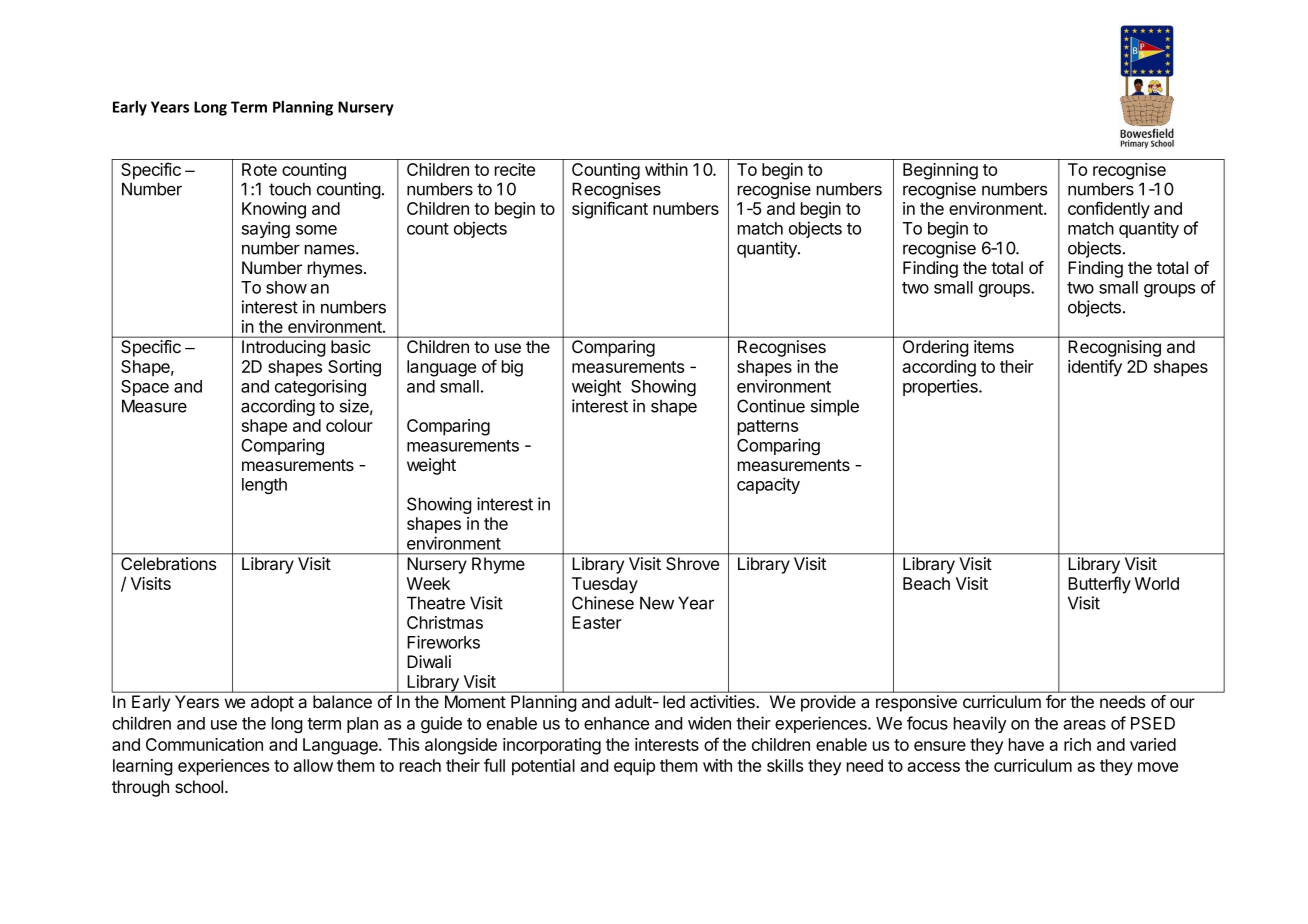  I want to click on touch, so click(290, 189).
